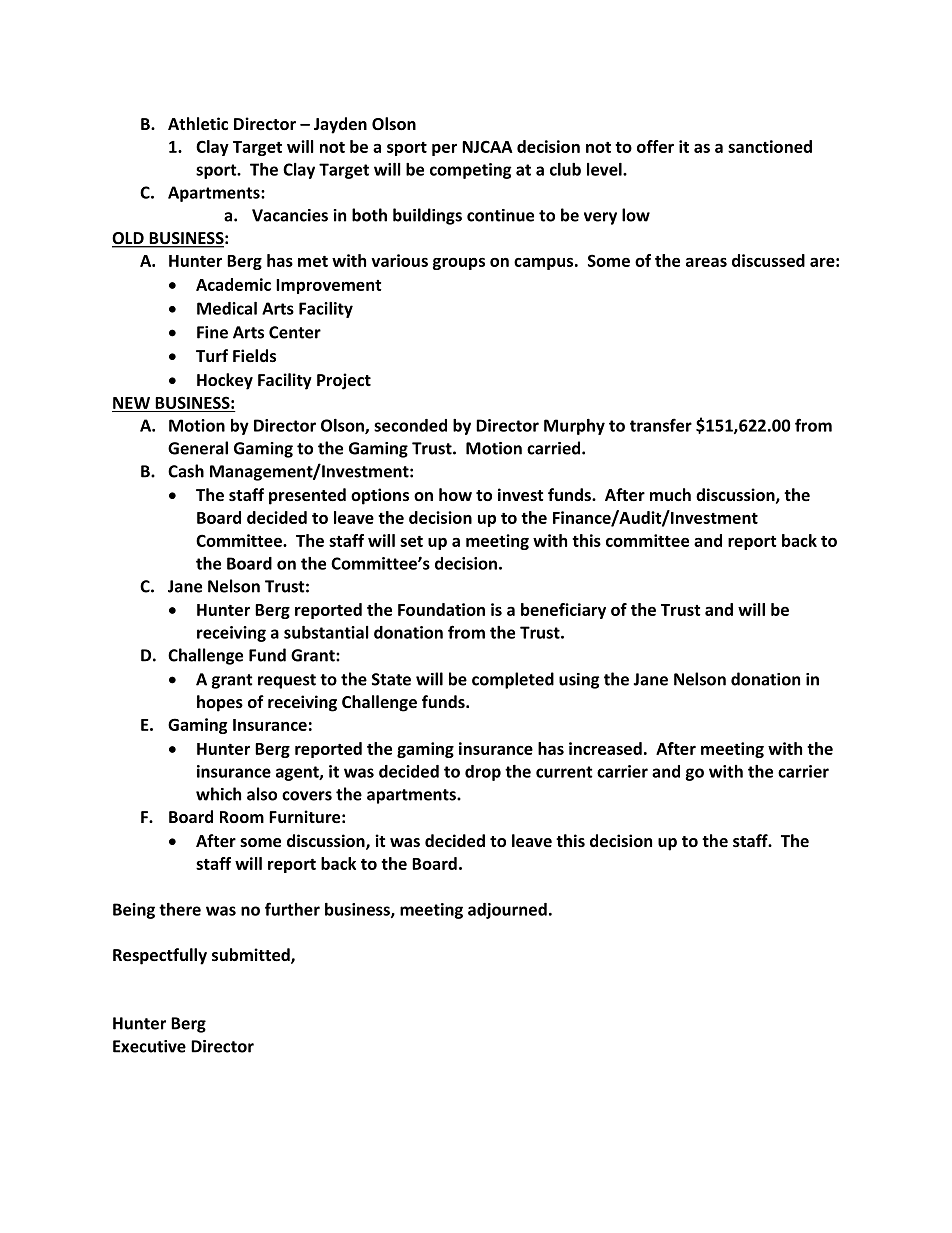 The image size is (952, 1233). What do you see at coordinates (292, 909) in the screenshot?
I see `further` at bounding box center [292, 909].
